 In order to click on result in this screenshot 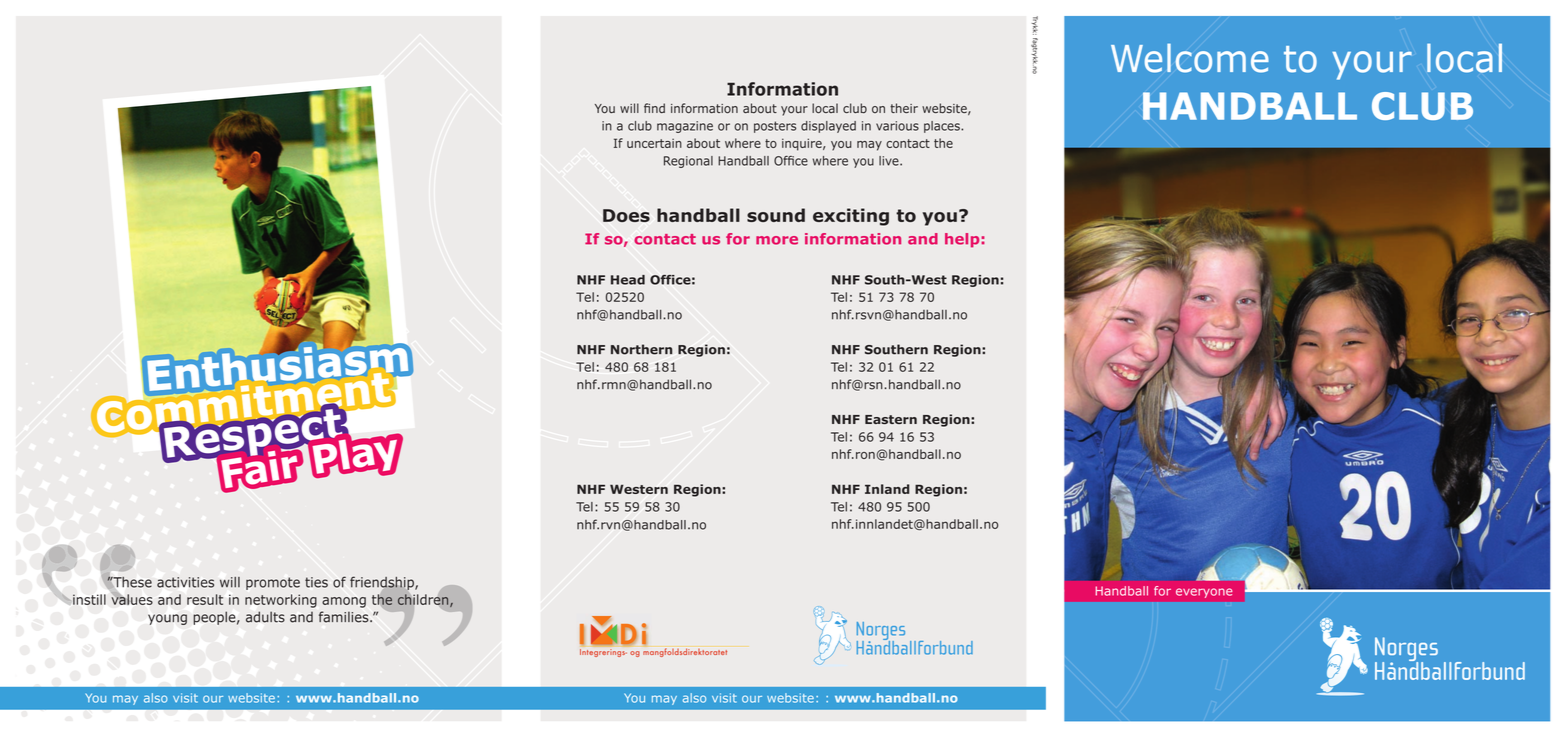, I will do `click(205, 599)`.
